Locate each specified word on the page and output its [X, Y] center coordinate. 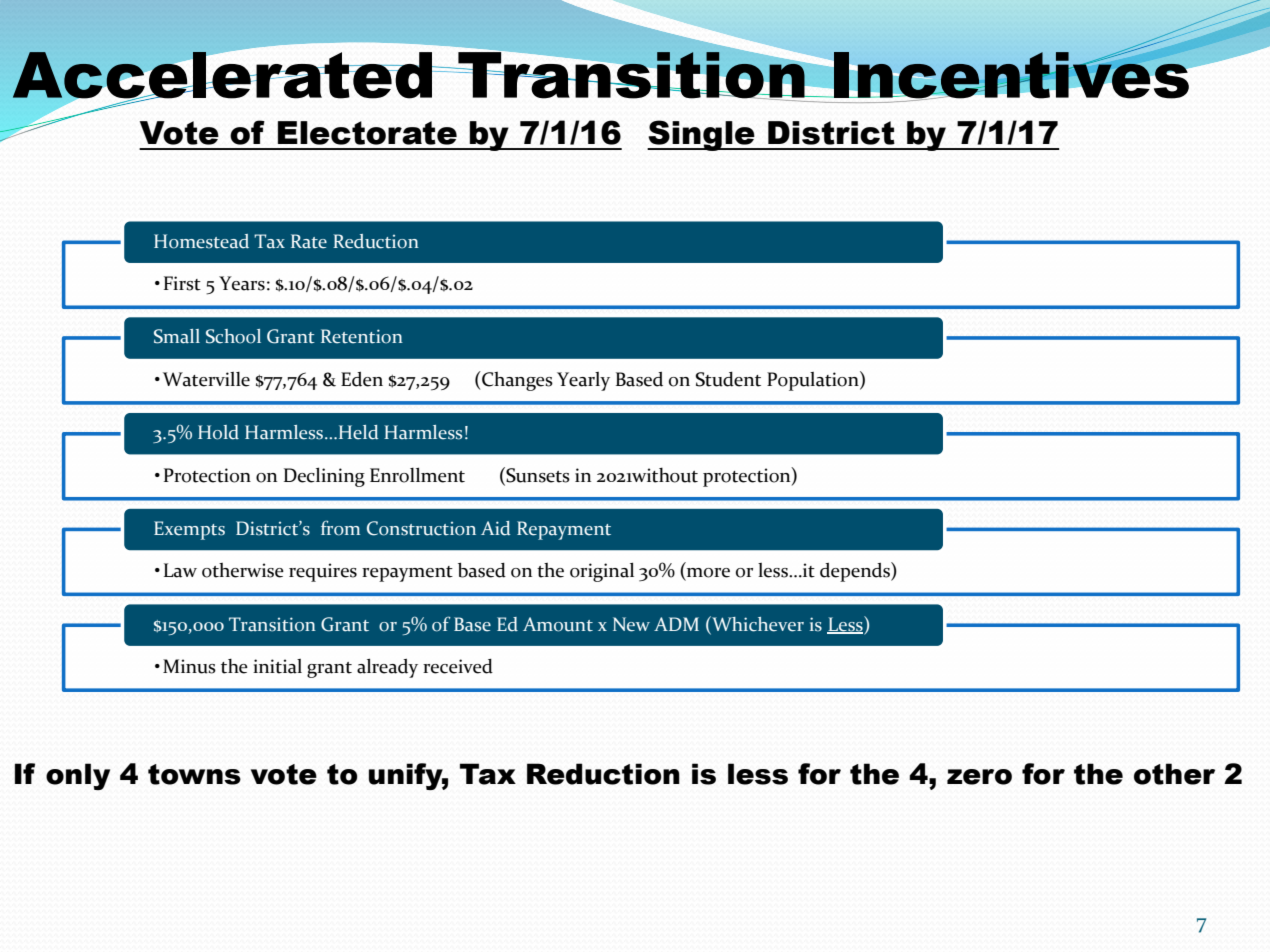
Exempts [189, 530]
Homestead [201, 241]
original [602, 572]
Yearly [583, 381]
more [707, 574]
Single [702, 135]
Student [728, 379]
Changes [516, 381]
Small [177, 336]
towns [194, 774]
